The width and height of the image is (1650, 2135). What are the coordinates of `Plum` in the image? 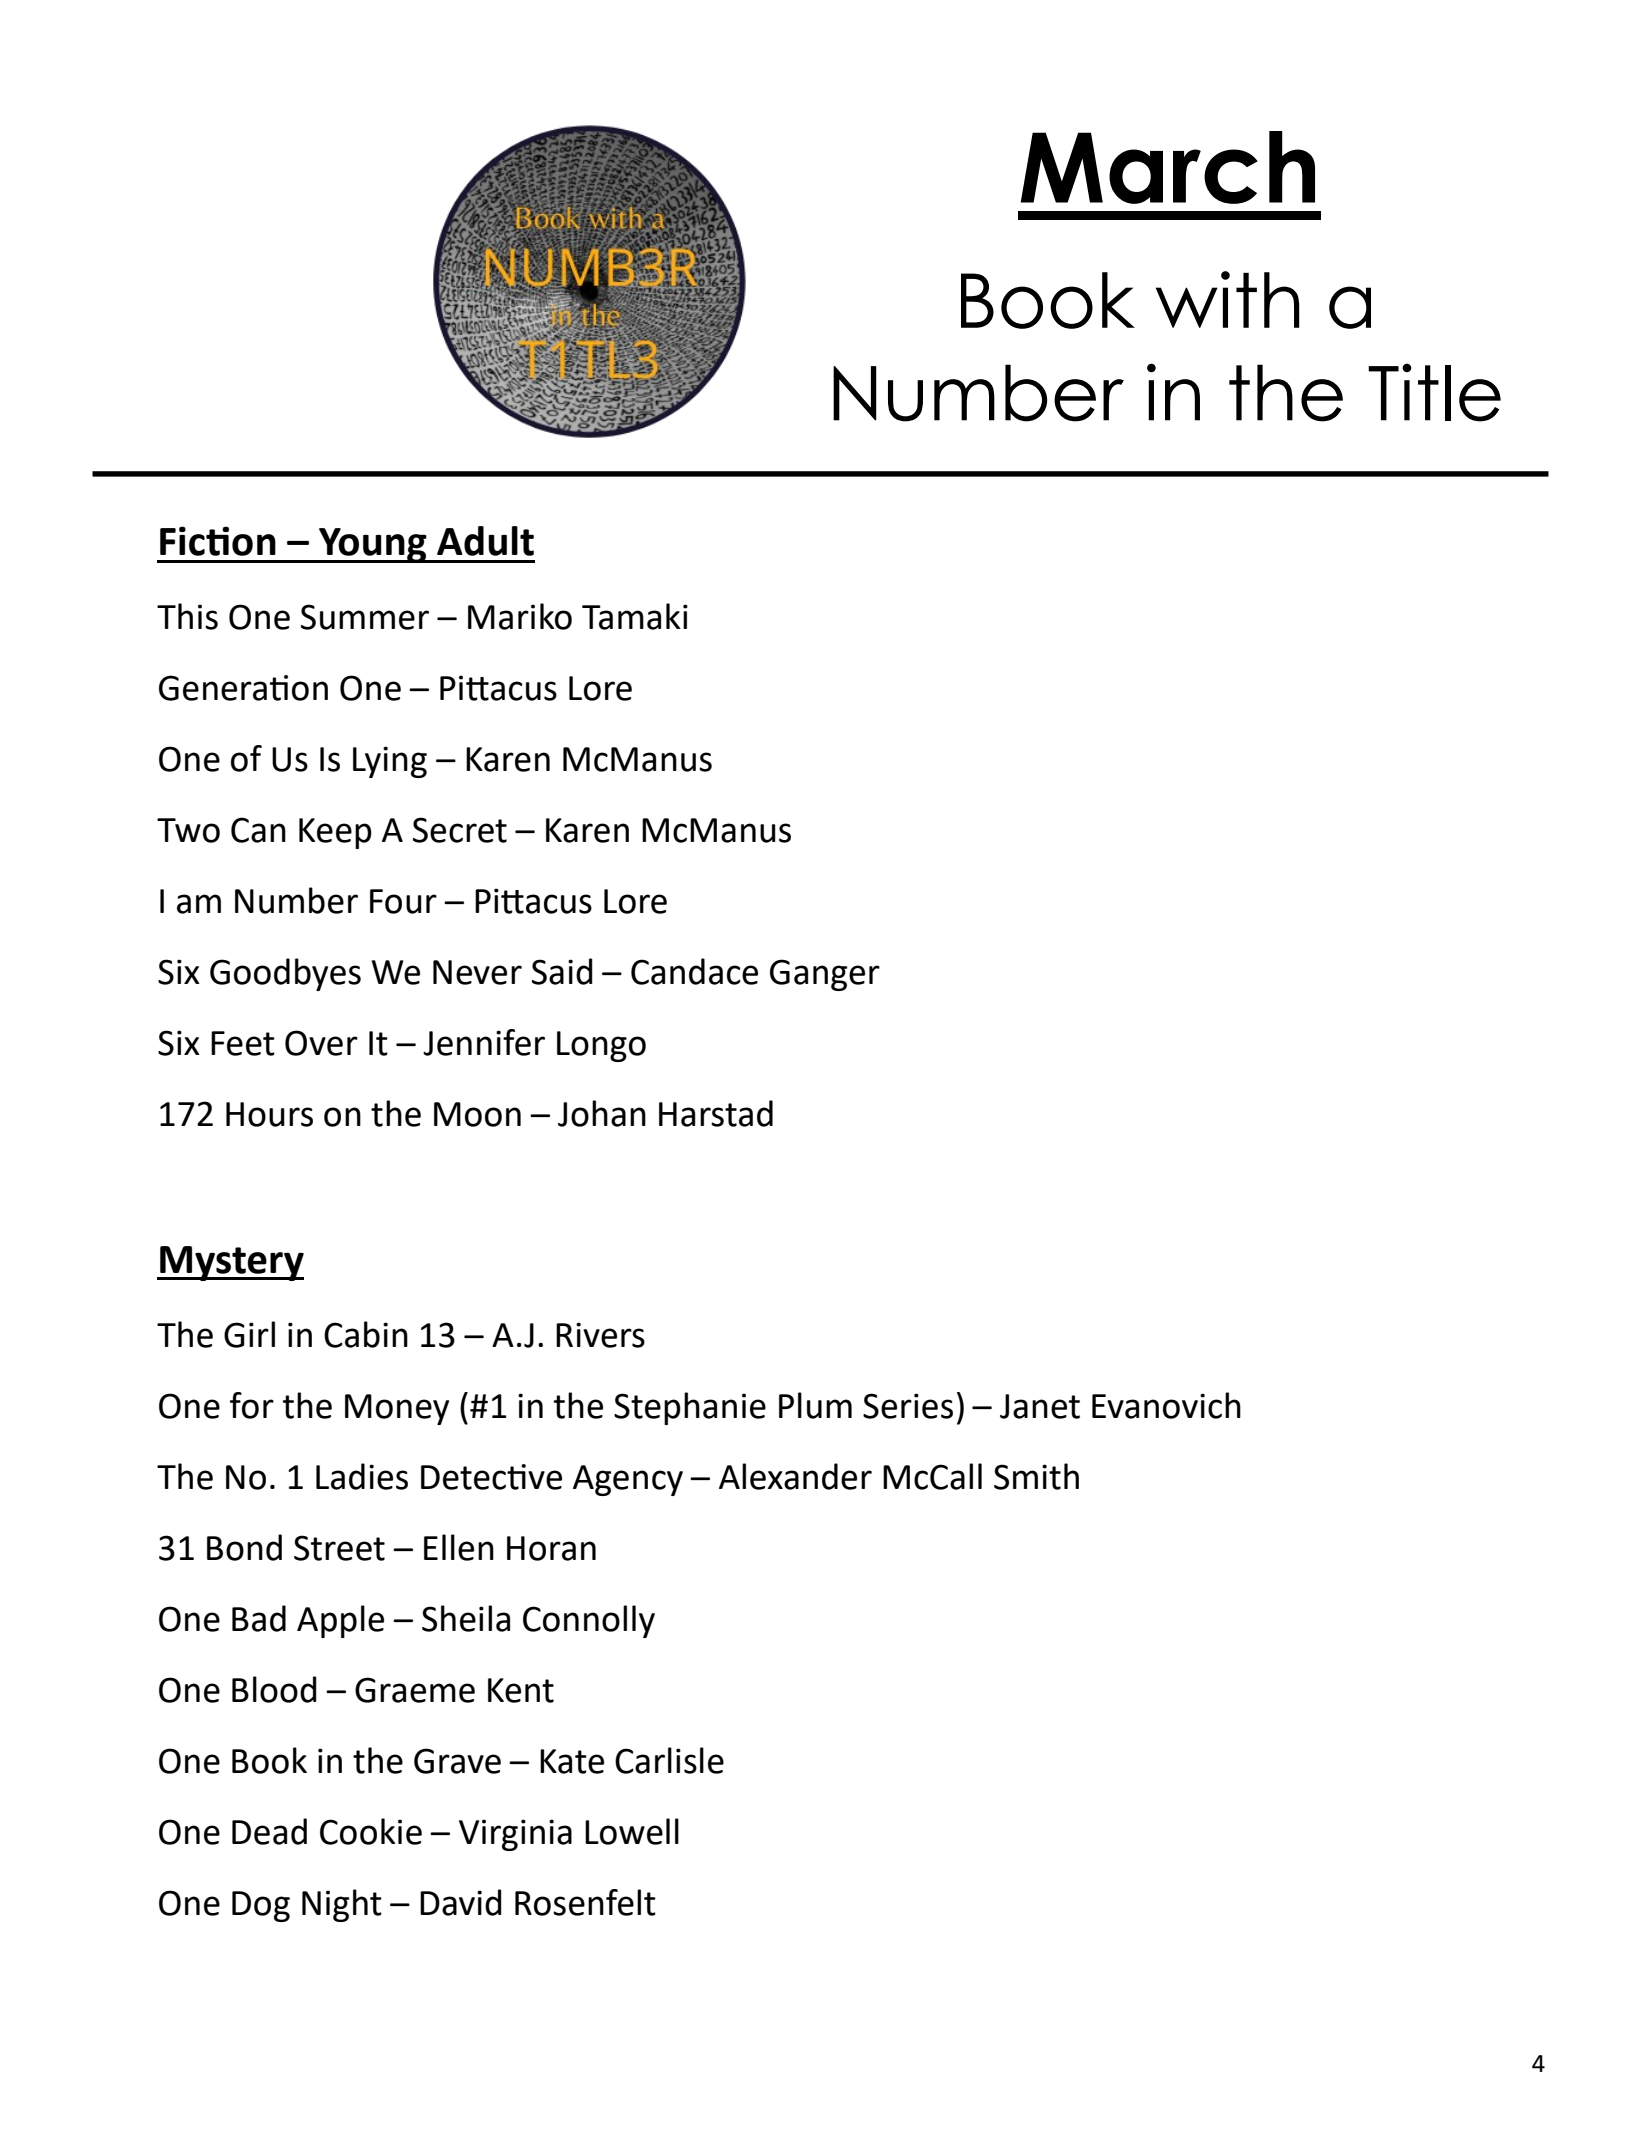 It's located at (815, 1405).
